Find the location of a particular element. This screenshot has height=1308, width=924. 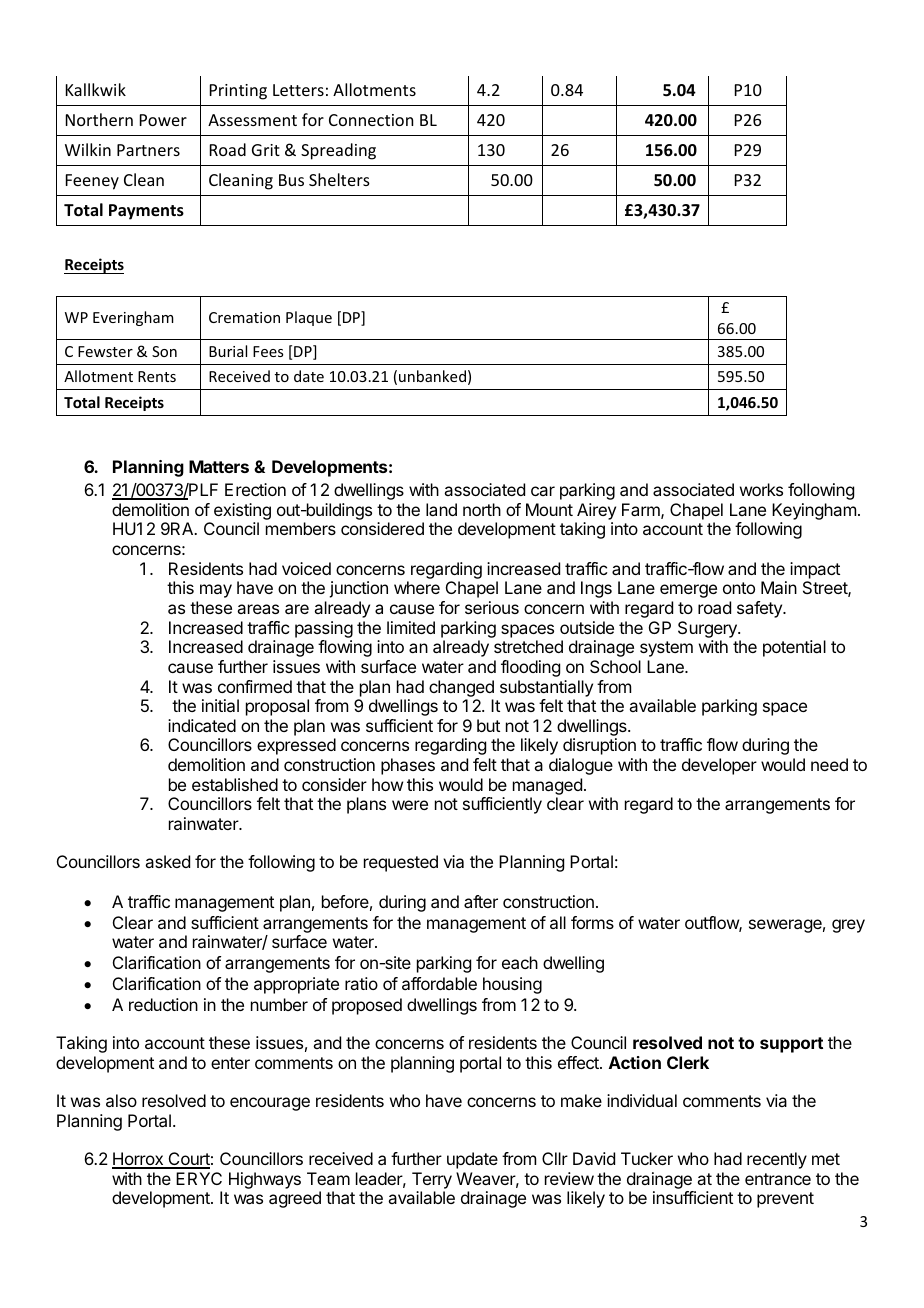

unbanked is located at coordinates (432, 376).
